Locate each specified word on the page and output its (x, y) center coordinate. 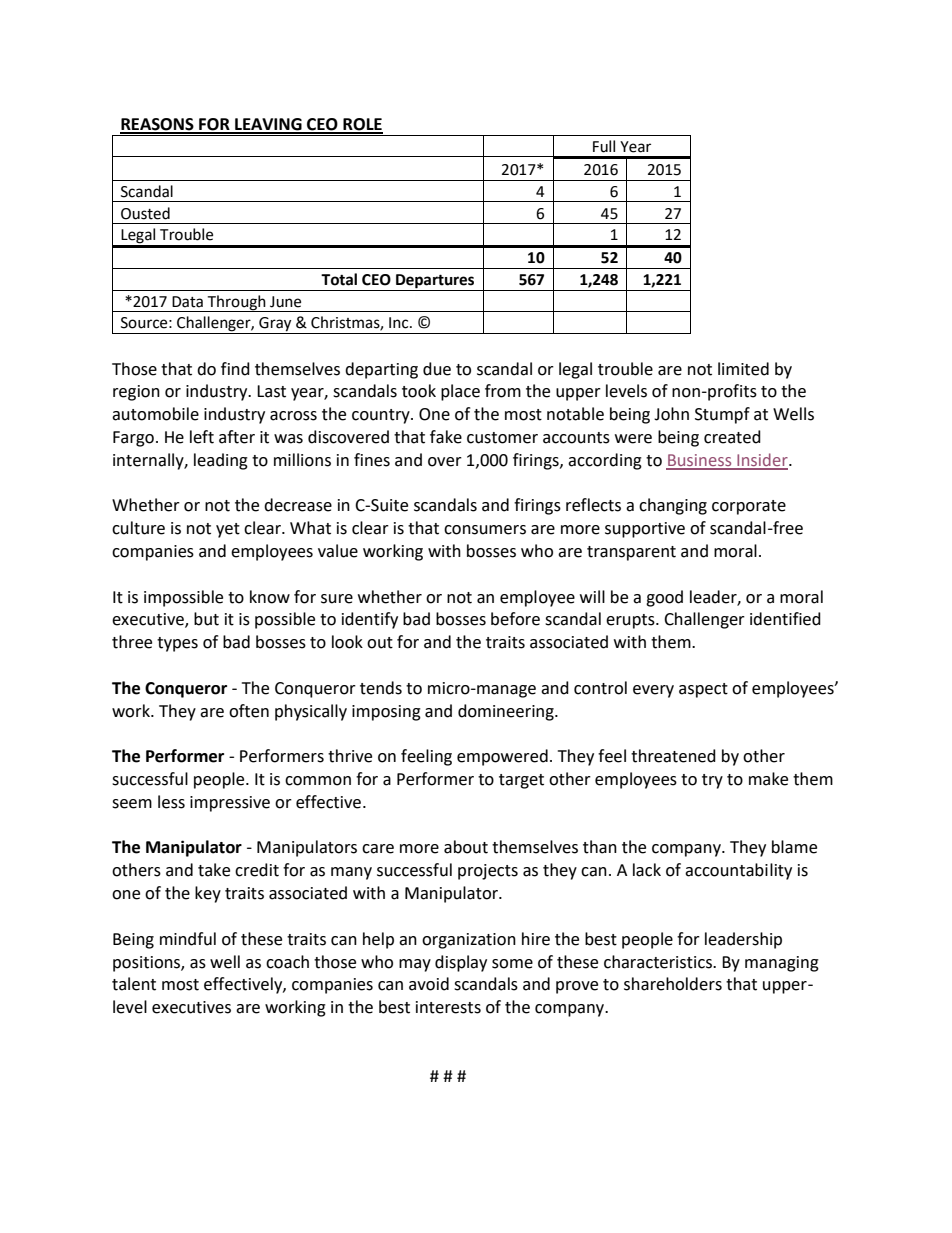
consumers (485, 530)
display (461, 963)
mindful (188, 939)
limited (743, 369)
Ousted (145, 213)
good (664, 598)
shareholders (673, 984)
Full (604, 146)
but (206, 619)
